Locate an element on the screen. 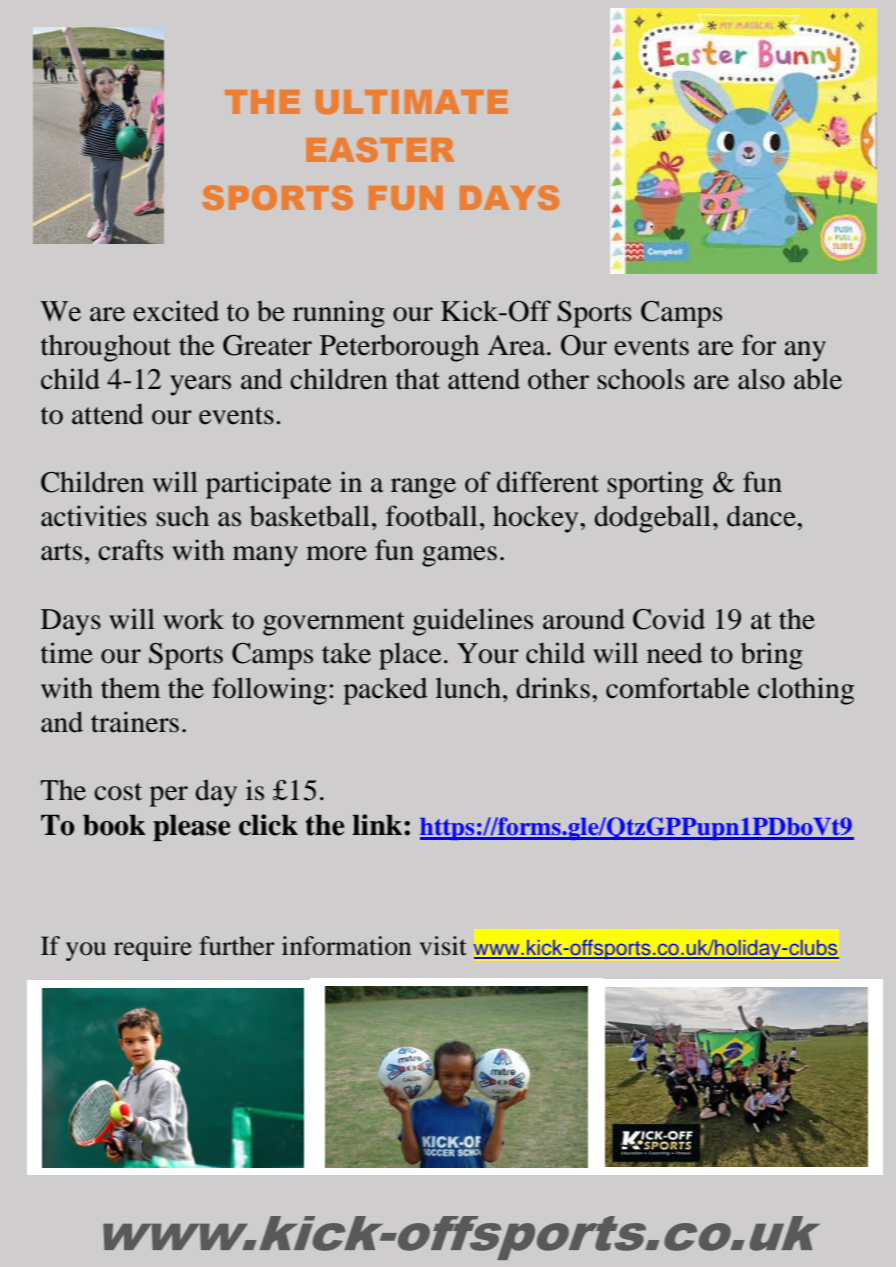 This screenshot has height=1267, width=896. require is located at coordinates (153, 948).
